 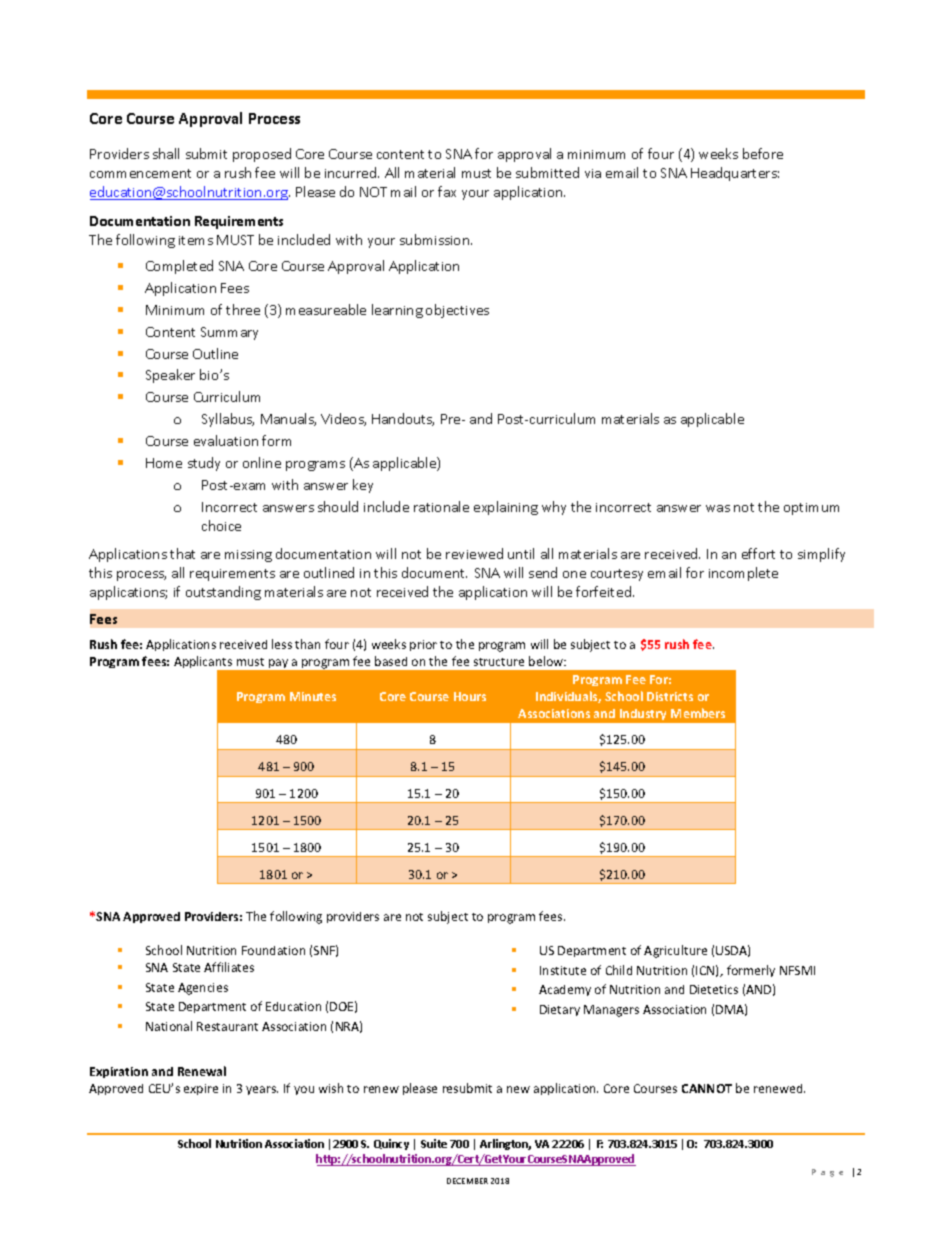 I want to click on Foundation, so click(x=273, y=950).
